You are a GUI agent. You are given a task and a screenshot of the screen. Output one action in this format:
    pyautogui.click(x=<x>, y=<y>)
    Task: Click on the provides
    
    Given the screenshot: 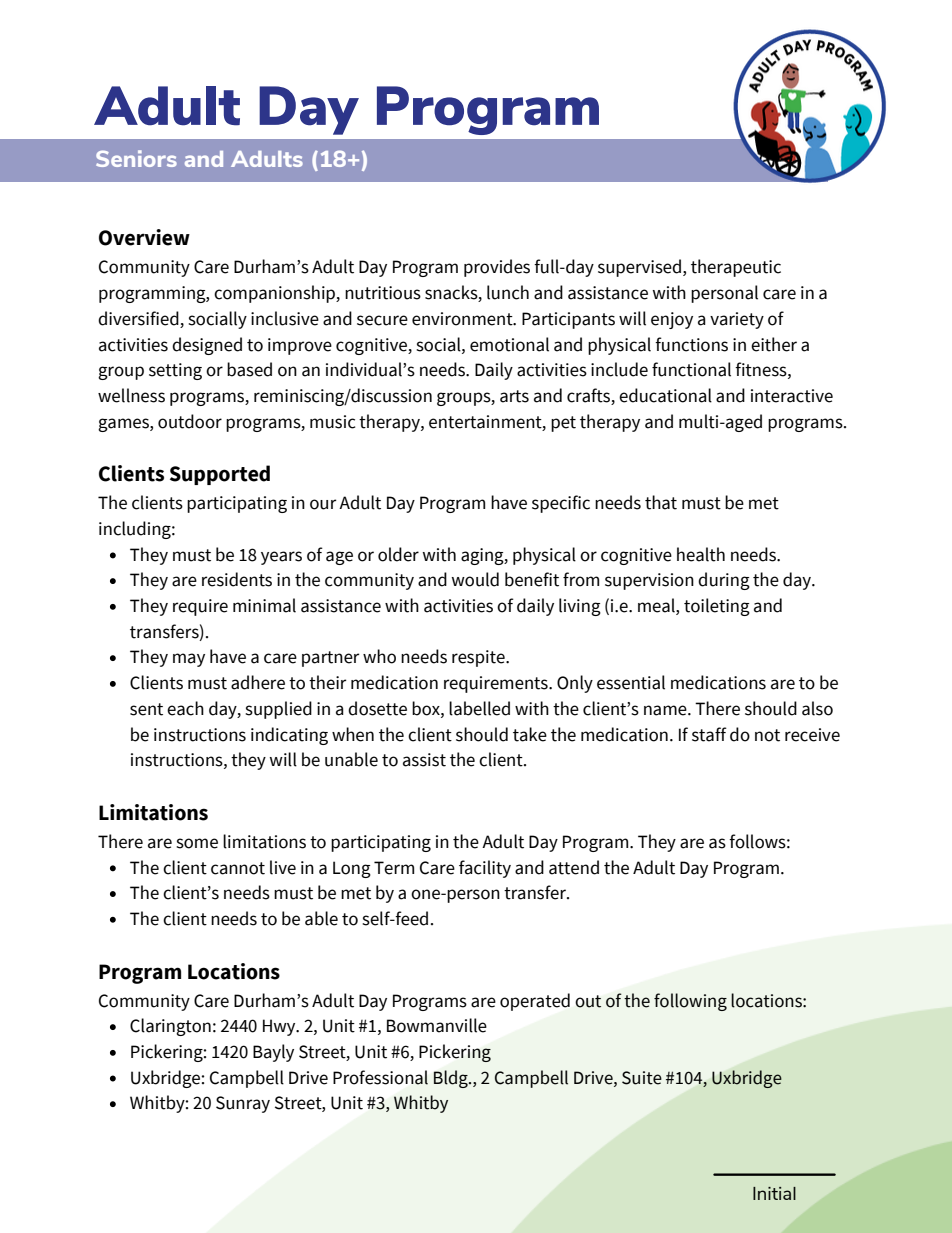 What is the action you would take?
    pyautogui.click(x=497, y=268)
